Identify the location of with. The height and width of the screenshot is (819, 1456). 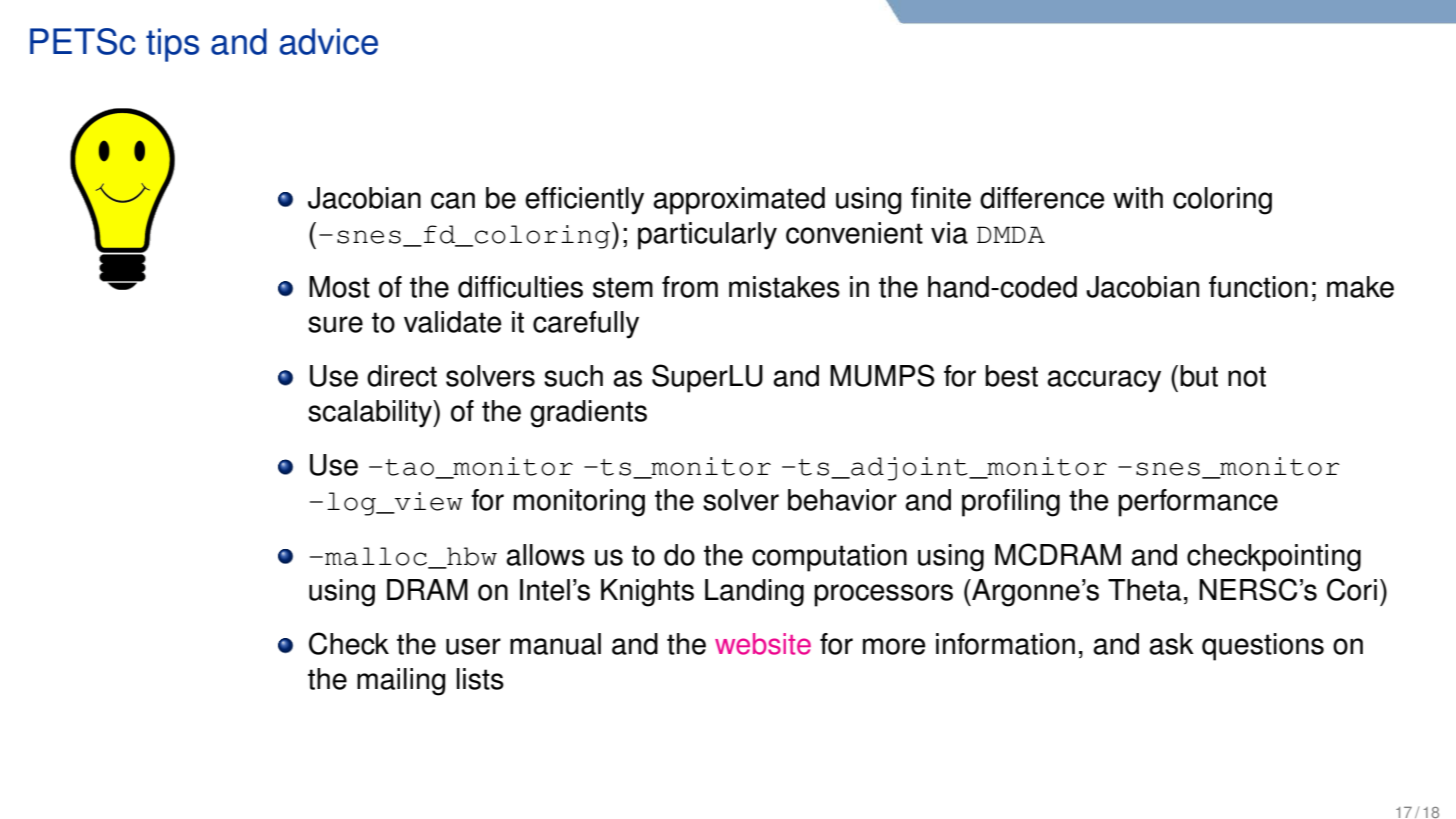
(1138, 198).
